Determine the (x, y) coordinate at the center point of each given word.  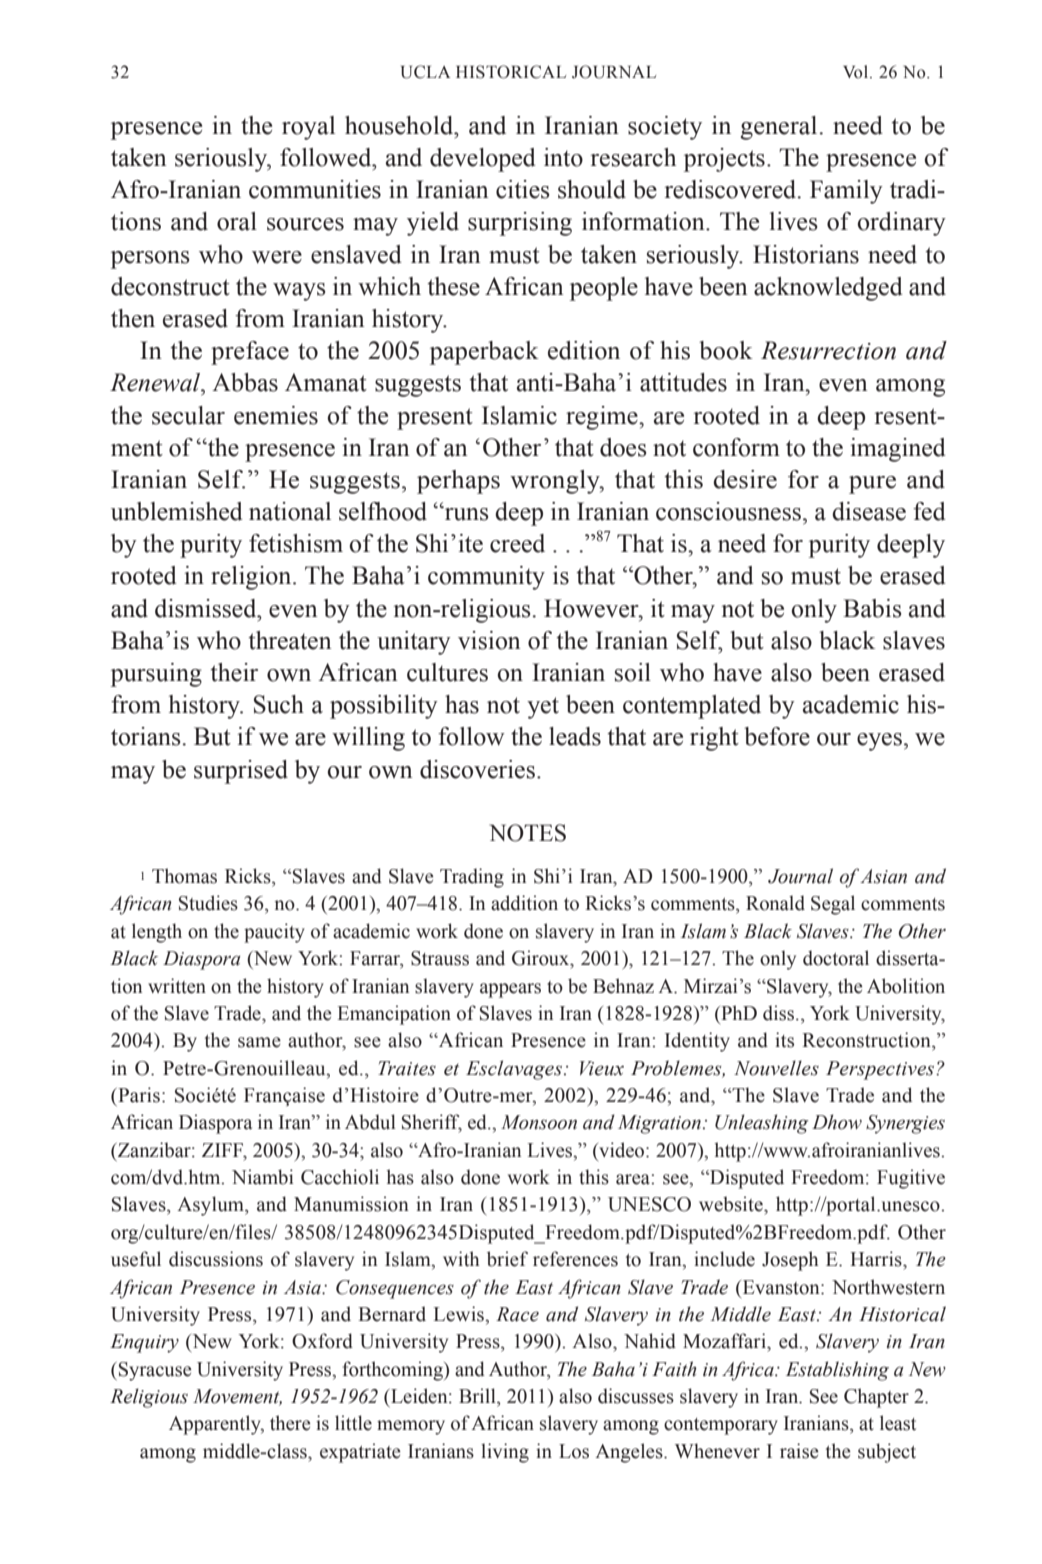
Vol (857, 72)
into (563, 157)
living (505, 1453)
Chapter (876, 1398)
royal (308, 128)
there (290, 1423)
